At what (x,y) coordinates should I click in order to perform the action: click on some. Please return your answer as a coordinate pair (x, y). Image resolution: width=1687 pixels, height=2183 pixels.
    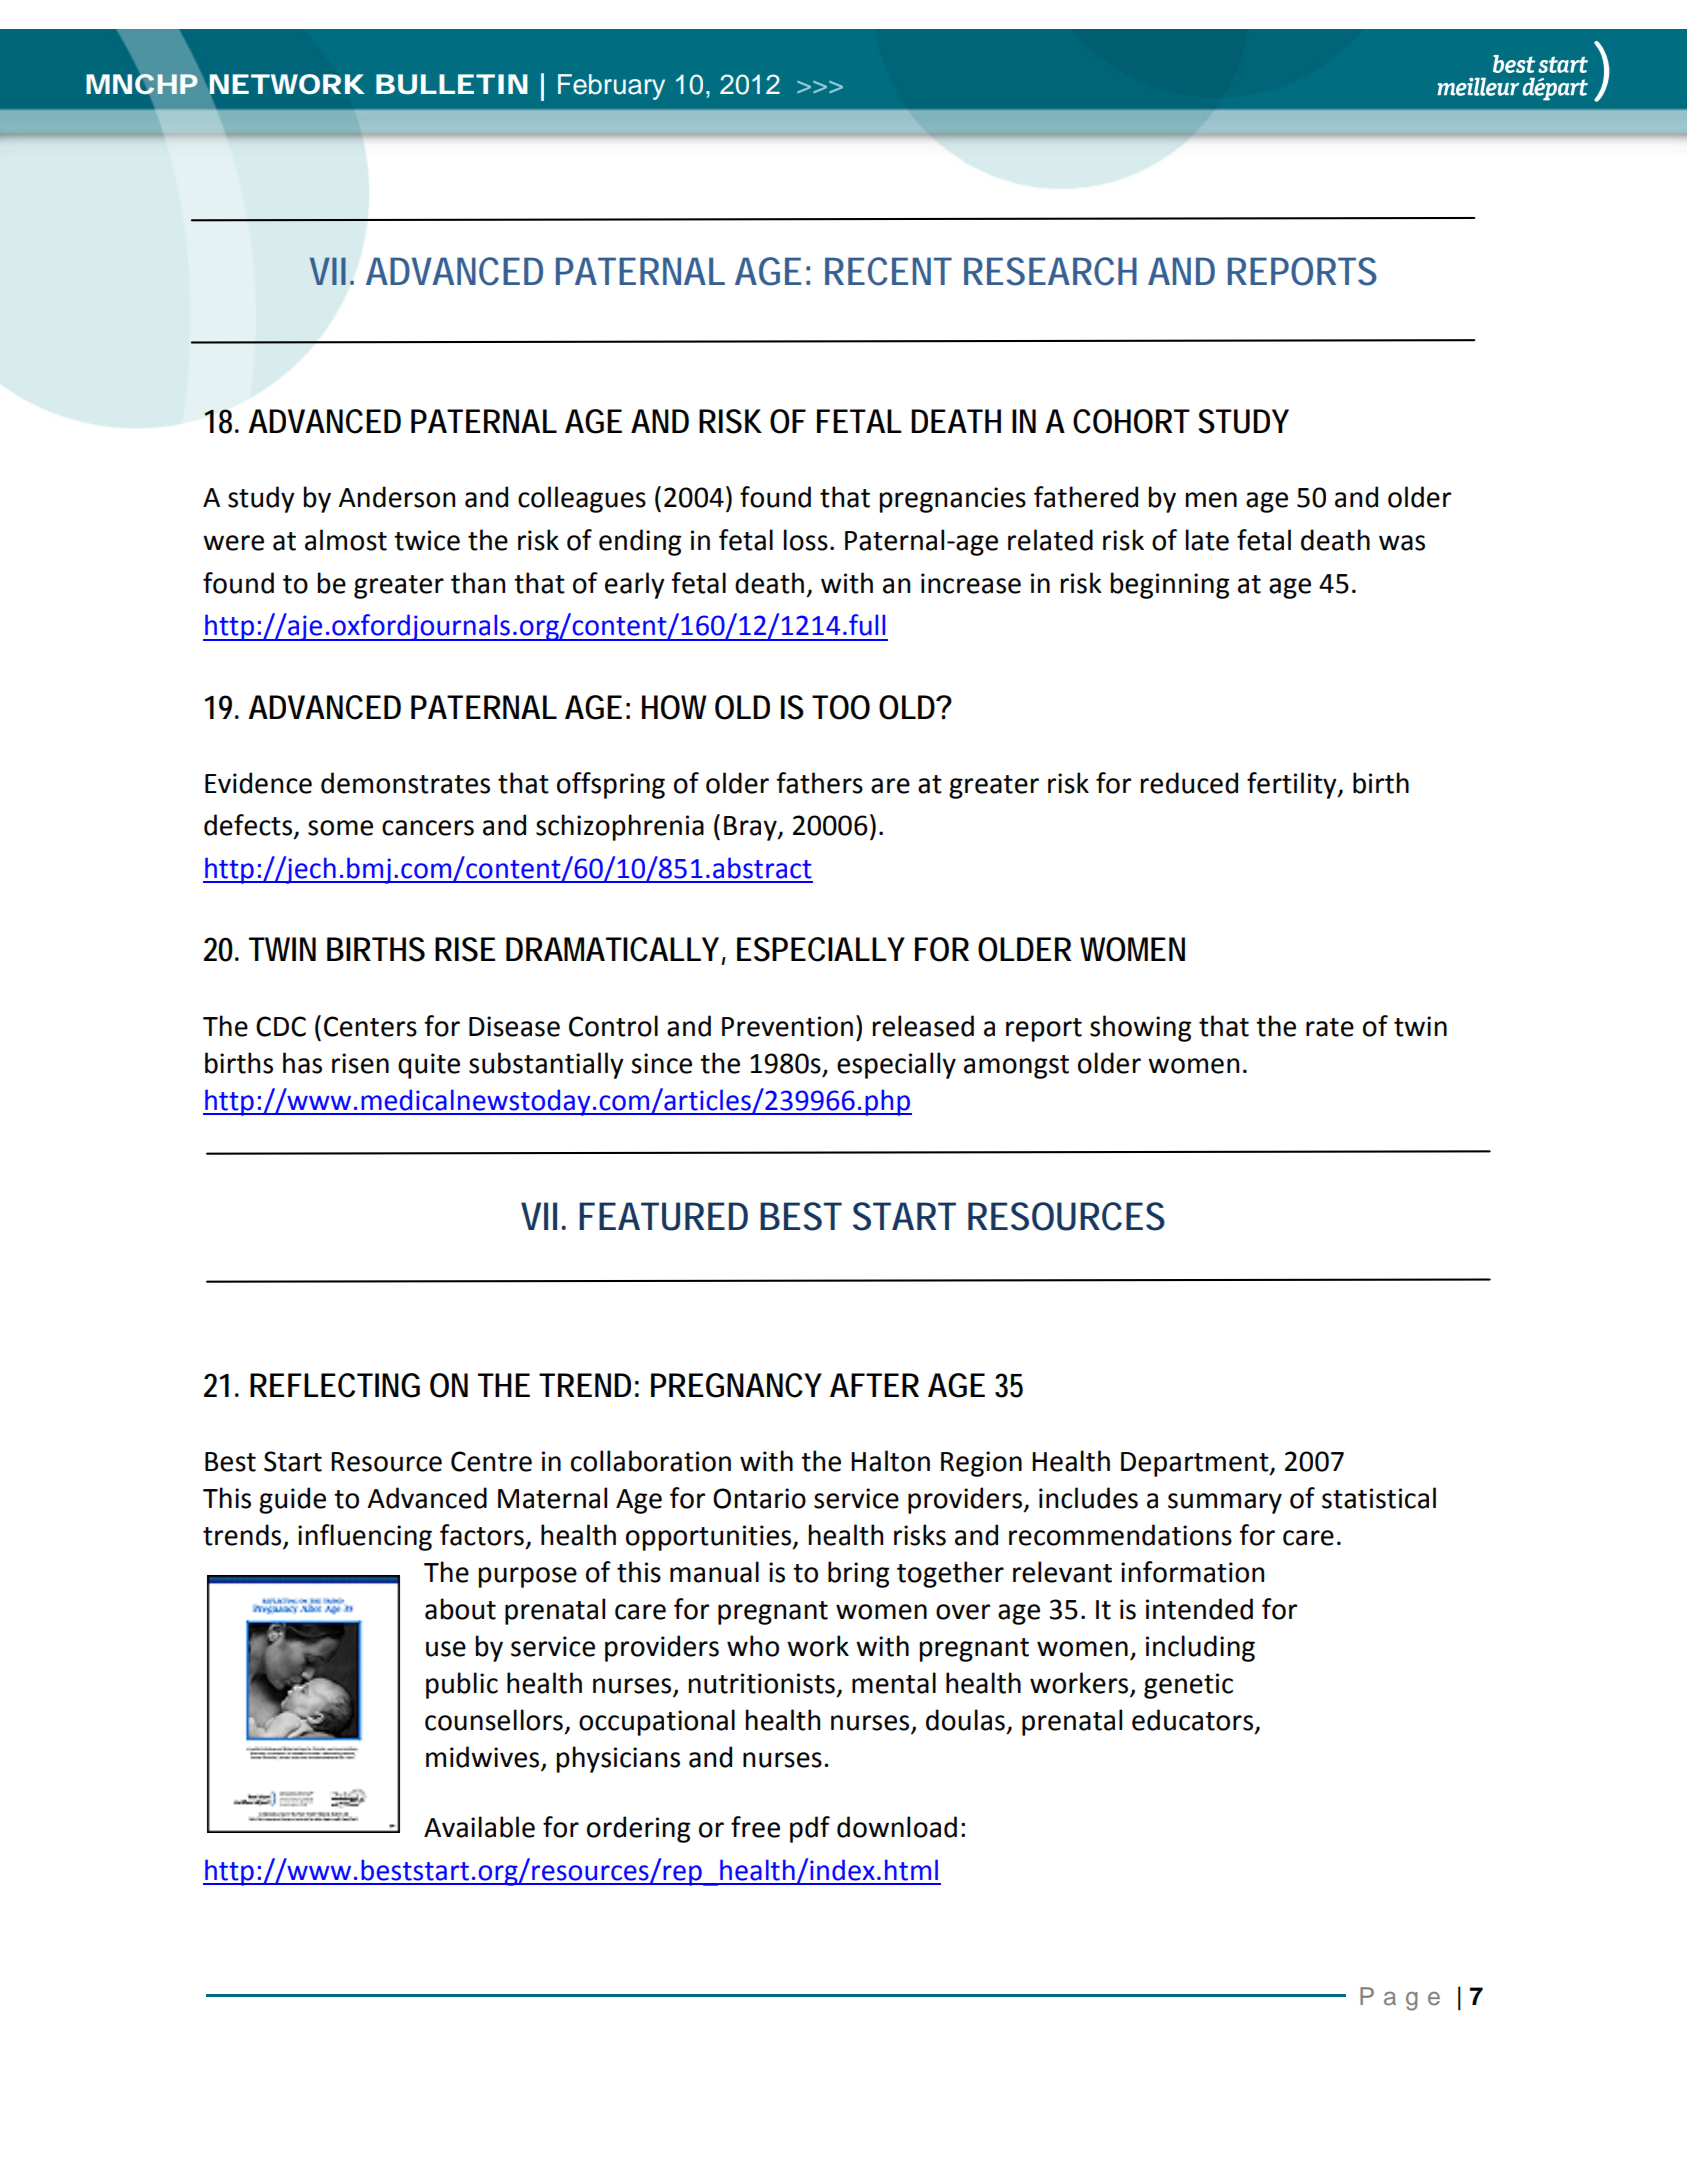
    Looking at the image, I should click on (340, 828).
